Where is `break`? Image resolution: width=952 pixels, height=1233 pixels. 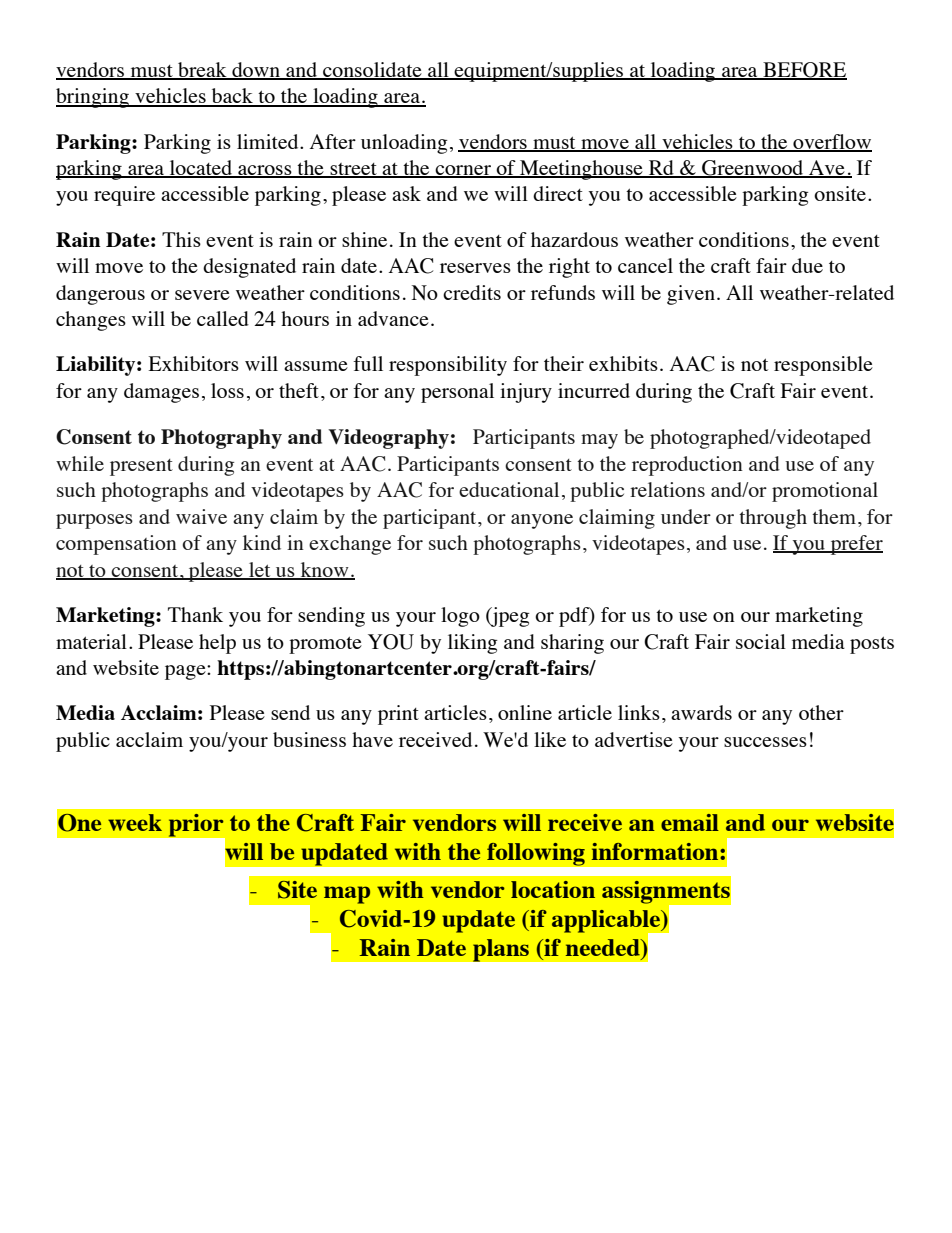 break is located at coordinates (202, 71).
